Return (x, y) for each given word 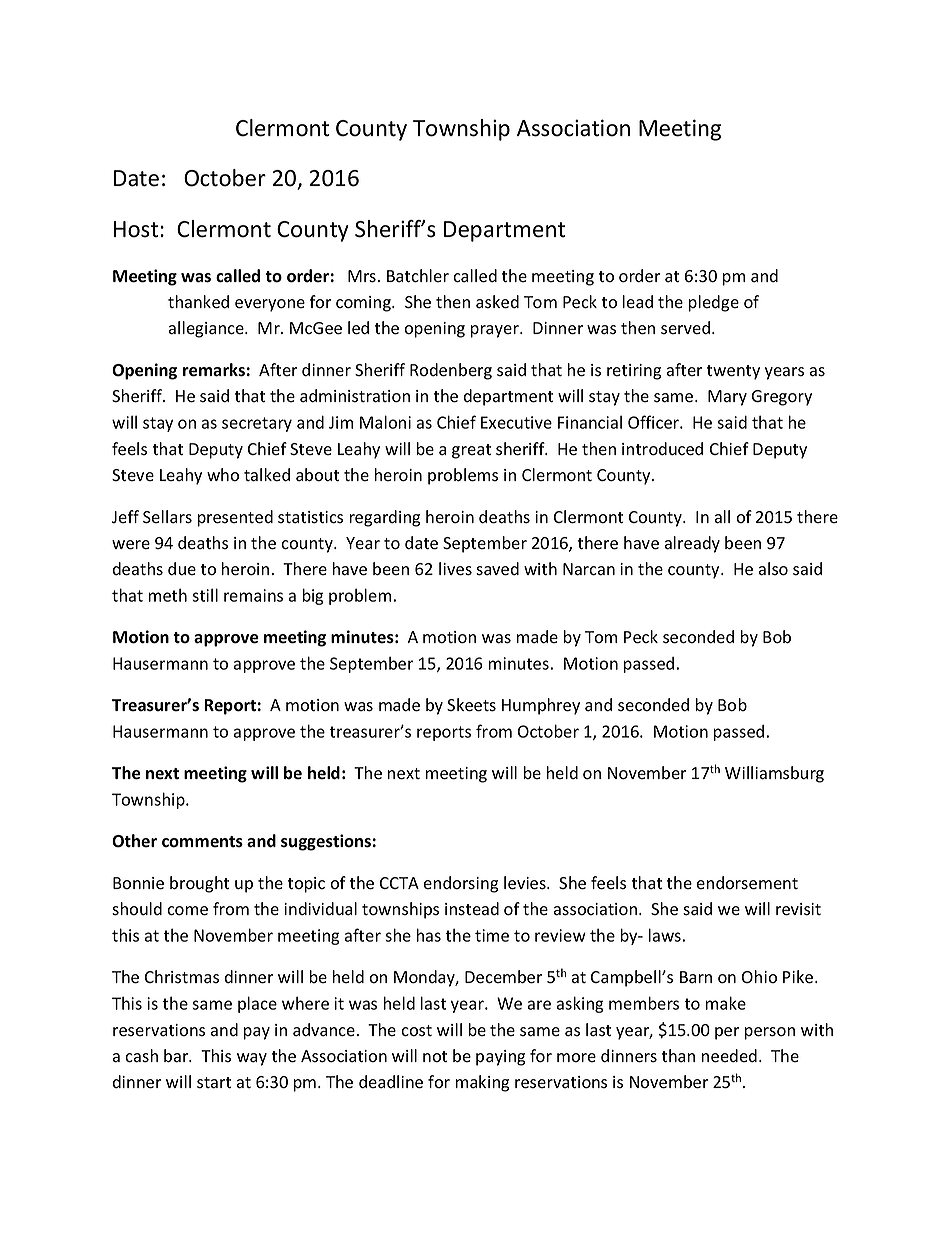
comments (202, 842)
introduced (662, 449)
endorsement (747, 883)
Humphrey (541, 706)
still (205, 595)
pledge (714, 303)
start (214, 1083)
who (223, 475)
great (471, 451)
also (773, 569)
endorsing (461, 884)
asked (497, 302)
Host (137, 229)
